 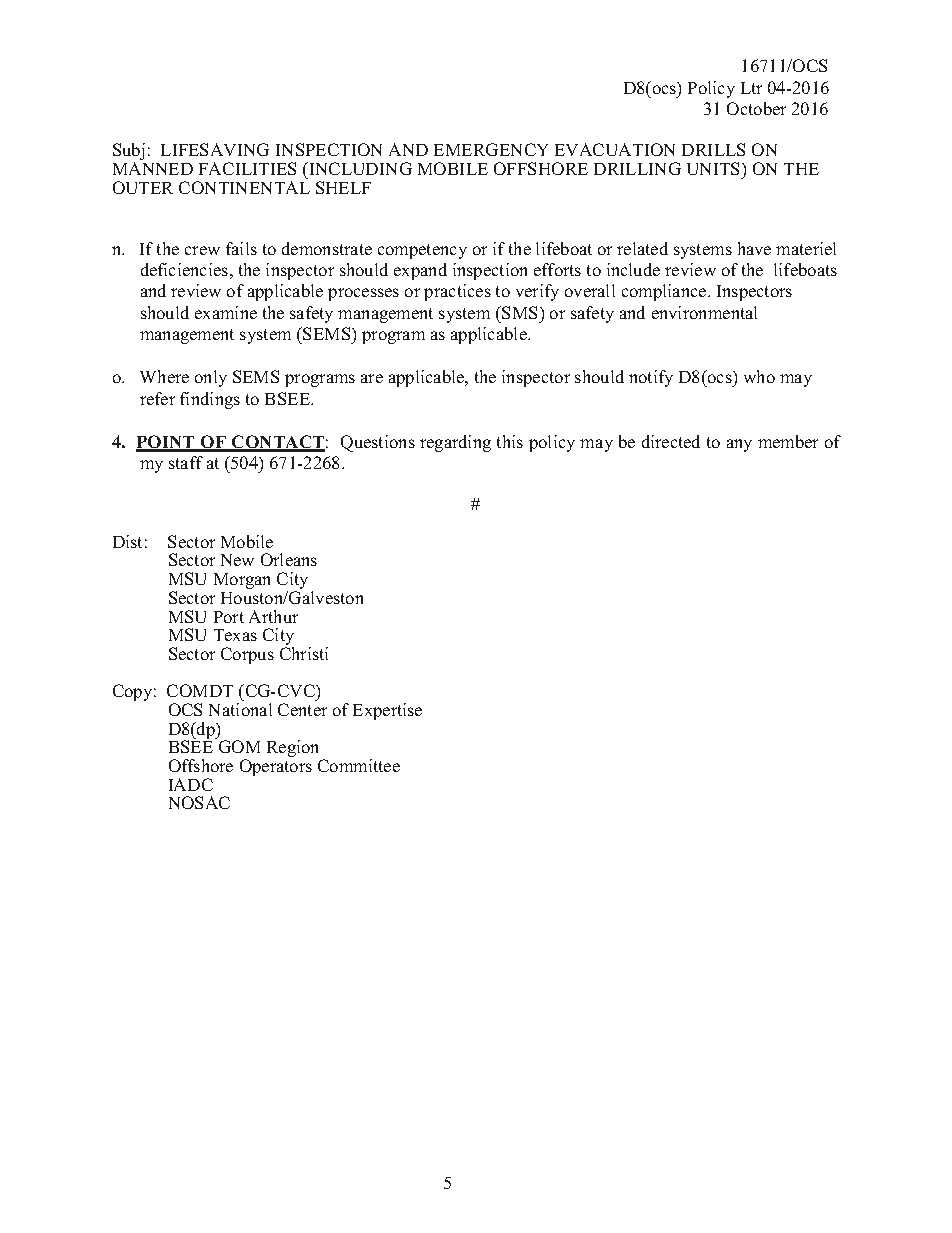 What do you see at coordinates (239, 746) in the screenshot?
I see `GOM` at bounding box center [239, 746].
